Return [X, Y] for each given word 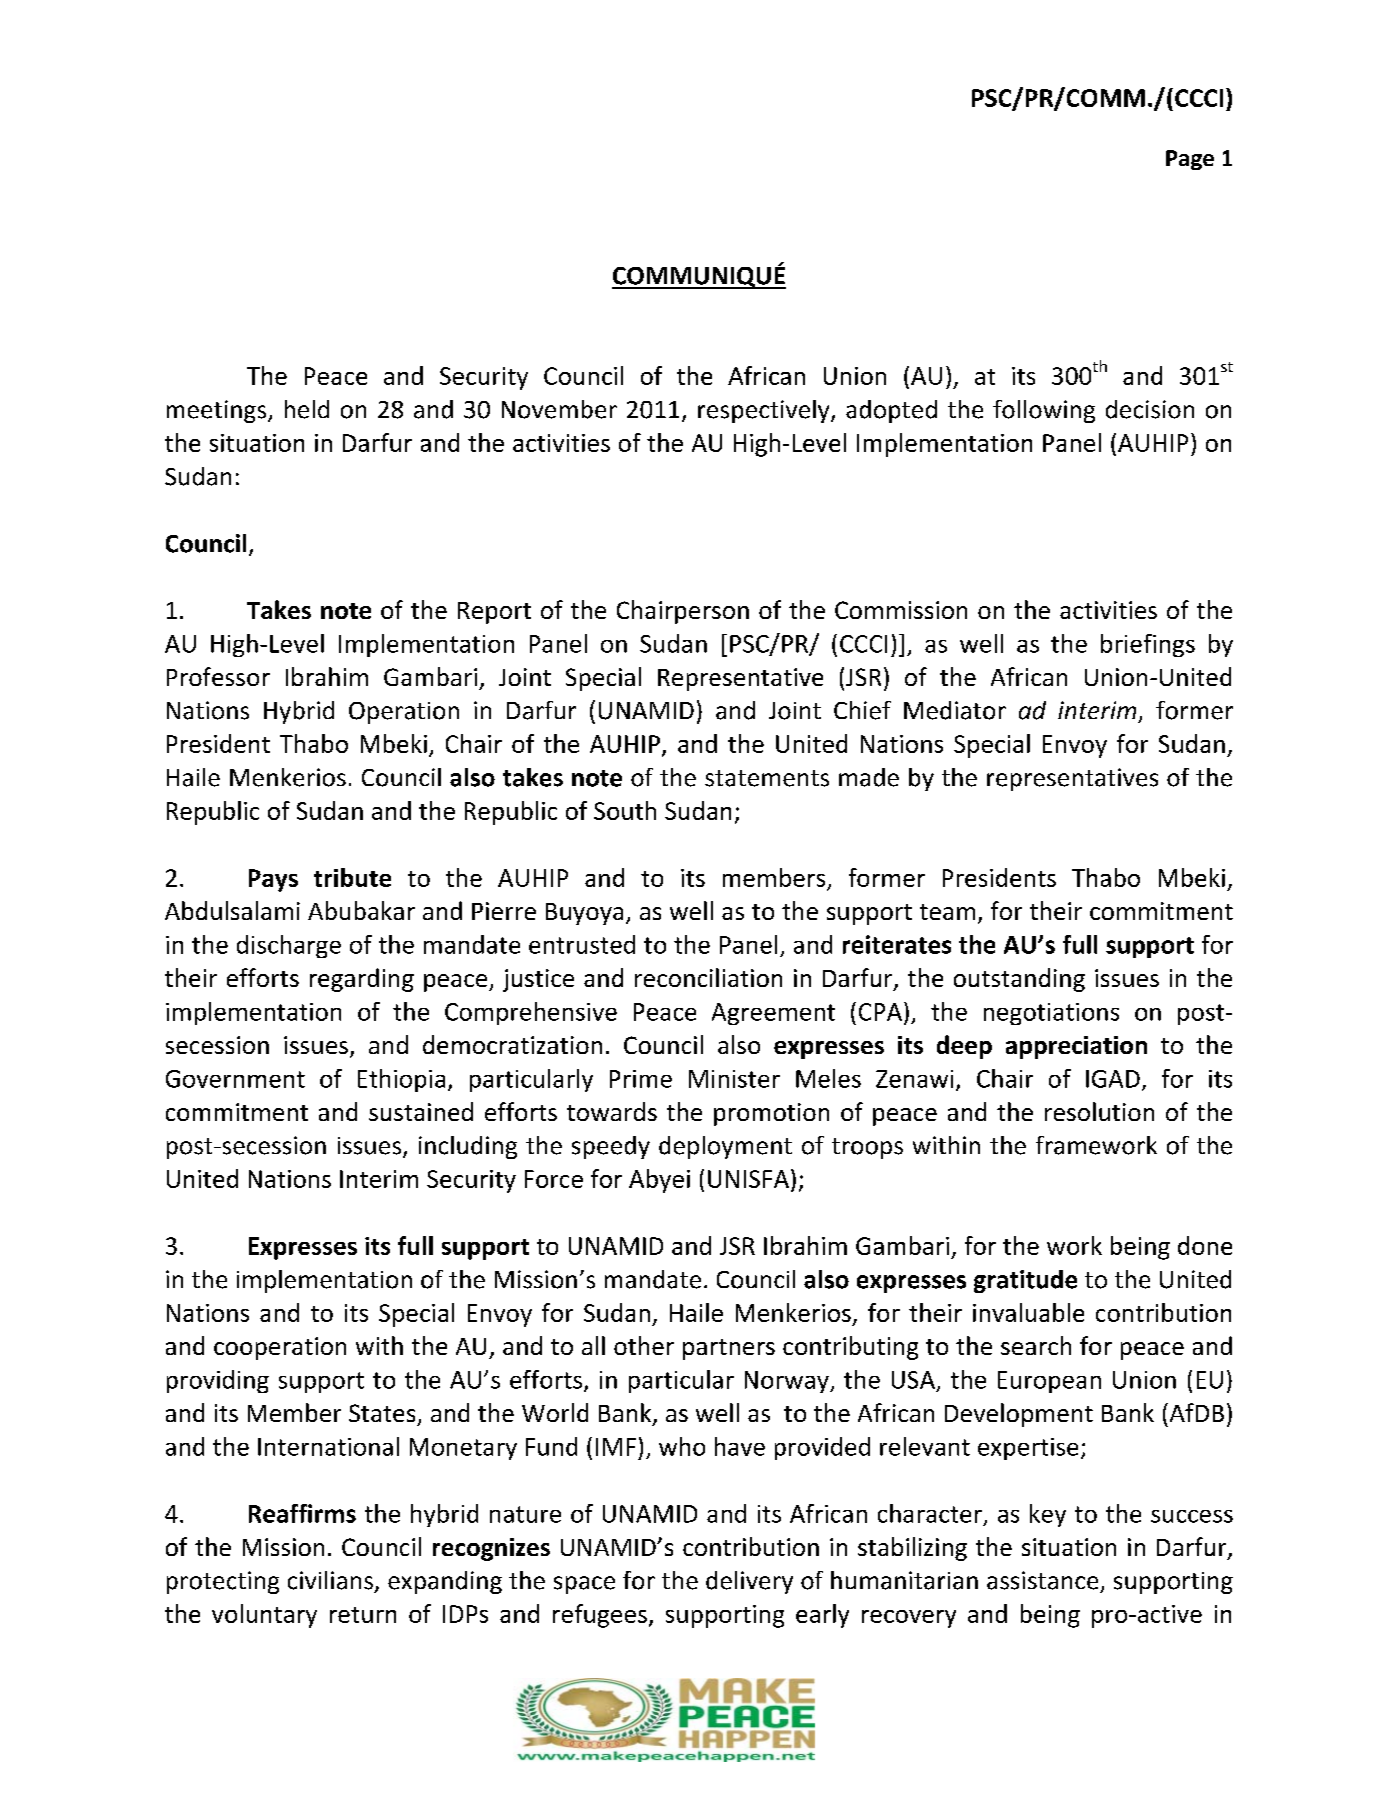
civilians [330, 1580]
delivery [749, 1582]
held [307, 409]
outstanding [1019, 980]
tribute [352, 877]
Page [1190, 160]
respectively [765, 411]
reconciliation [708, 977]
